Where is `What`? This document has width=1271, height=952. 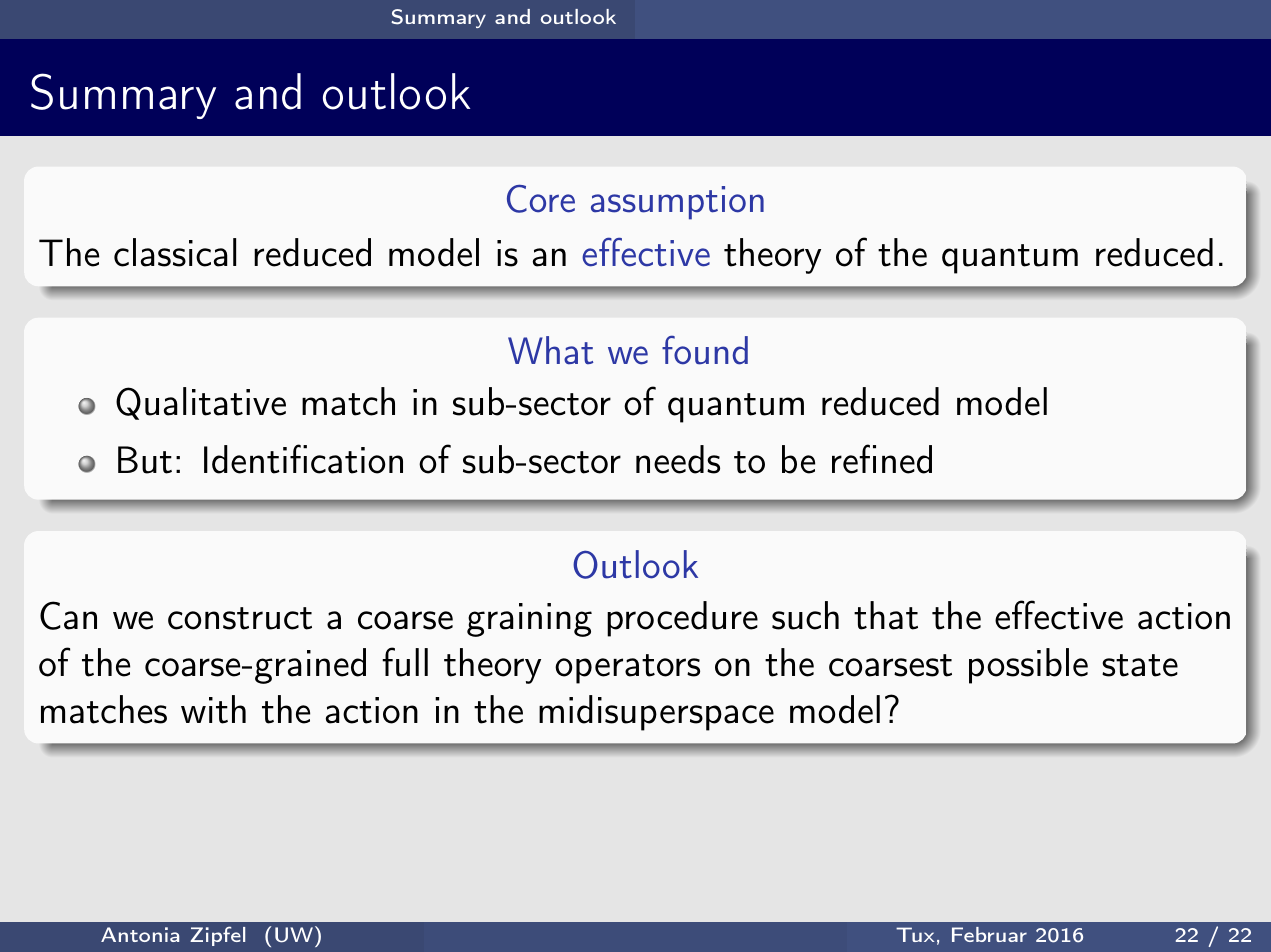 What is located at coordinates (550, 350).
